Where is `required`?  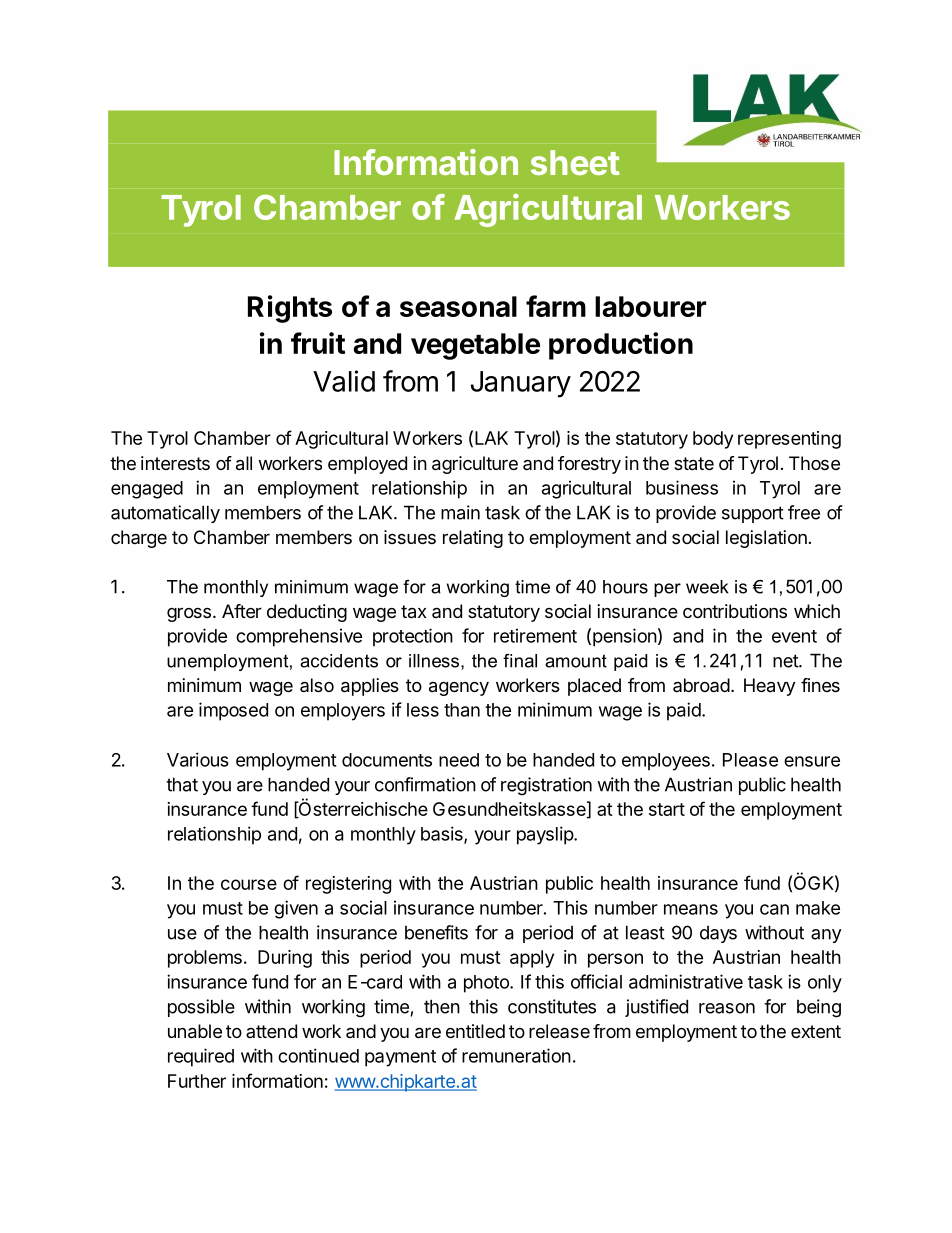 required is located at coordinates (201, 1057).
